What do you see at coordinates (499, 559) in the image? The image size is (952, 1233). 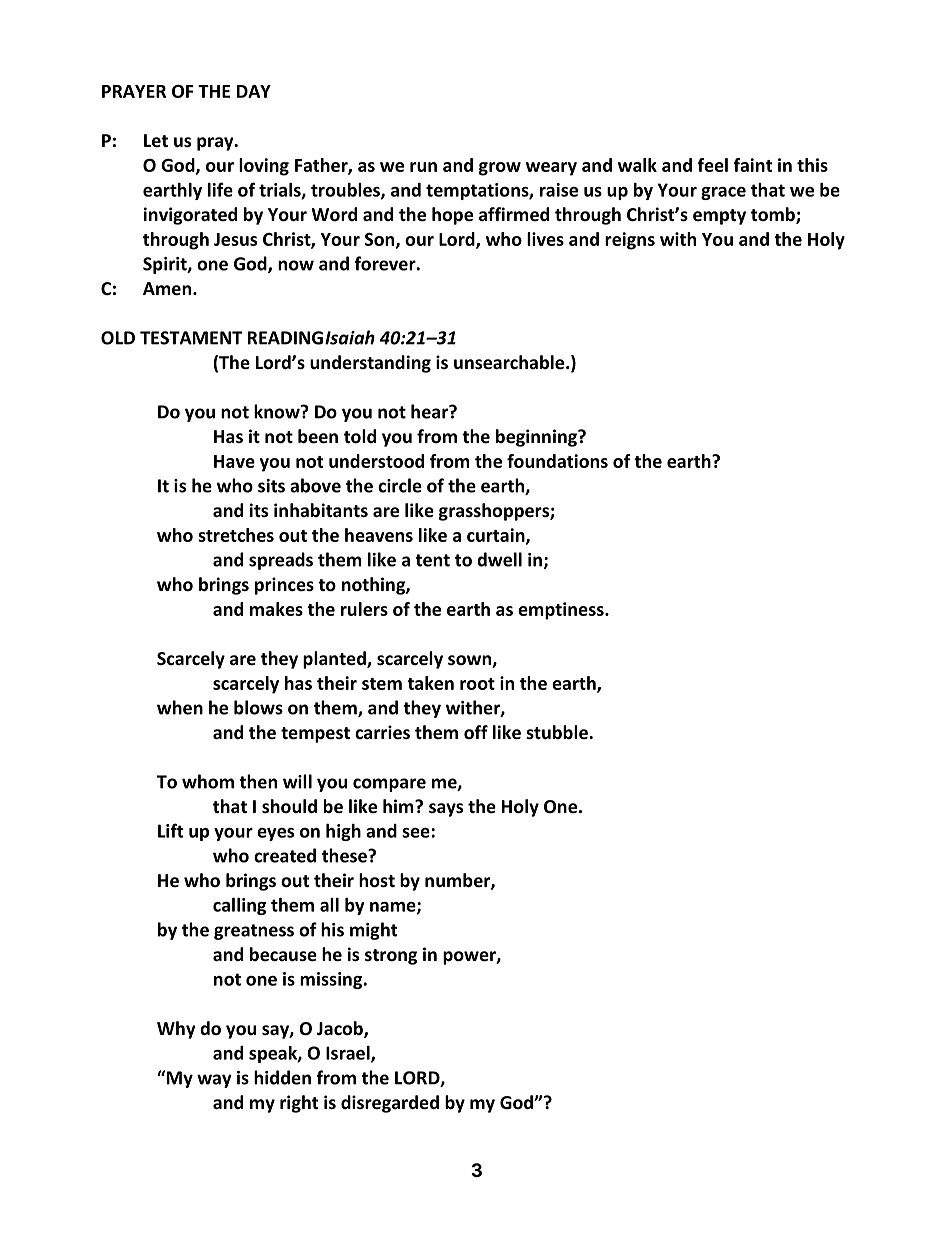 I see `dwell` at bounding box center [499, 559].
